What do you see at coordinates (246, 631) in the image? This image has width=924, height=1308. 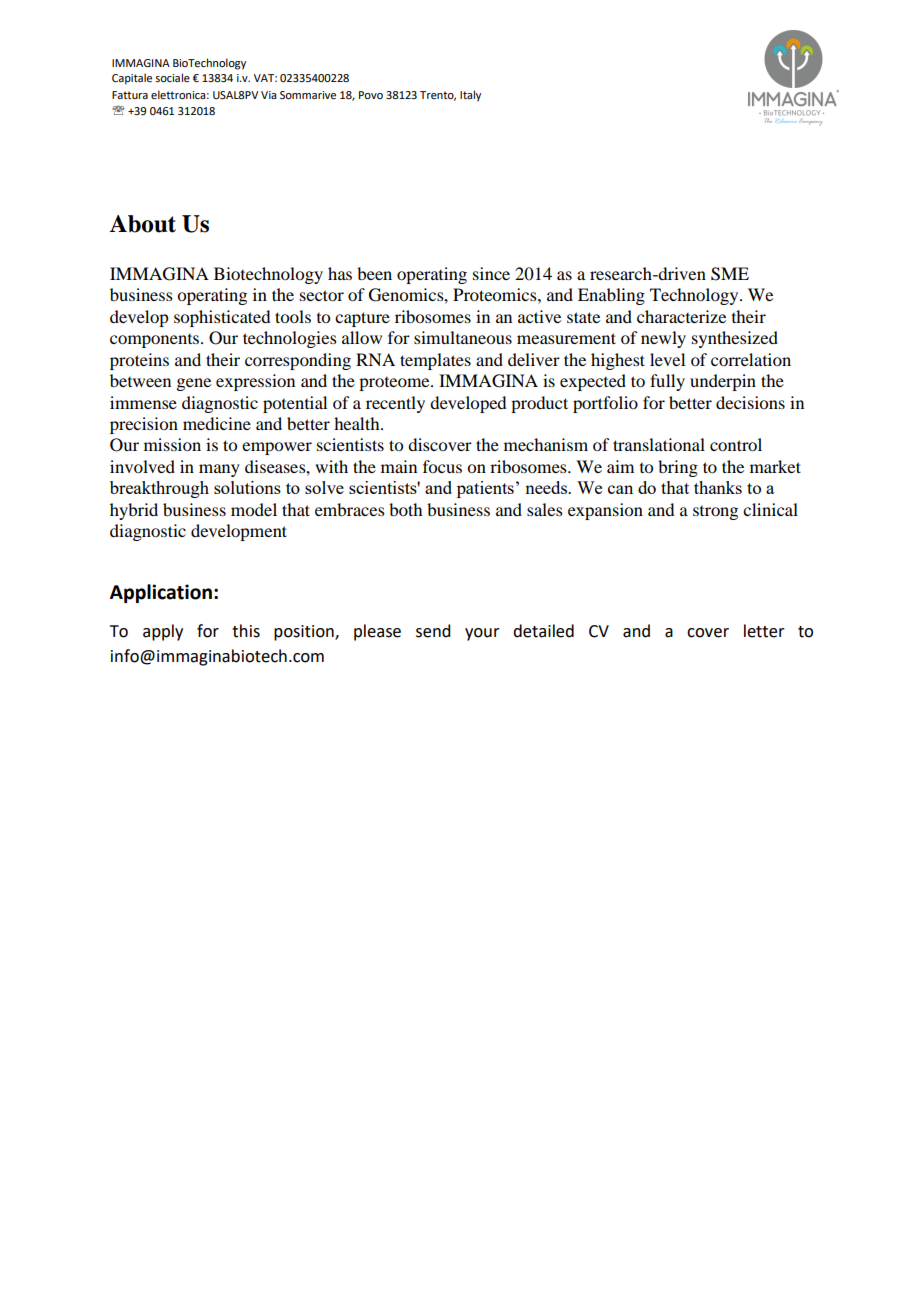 I see `this` at bounding box center [246, 631].
